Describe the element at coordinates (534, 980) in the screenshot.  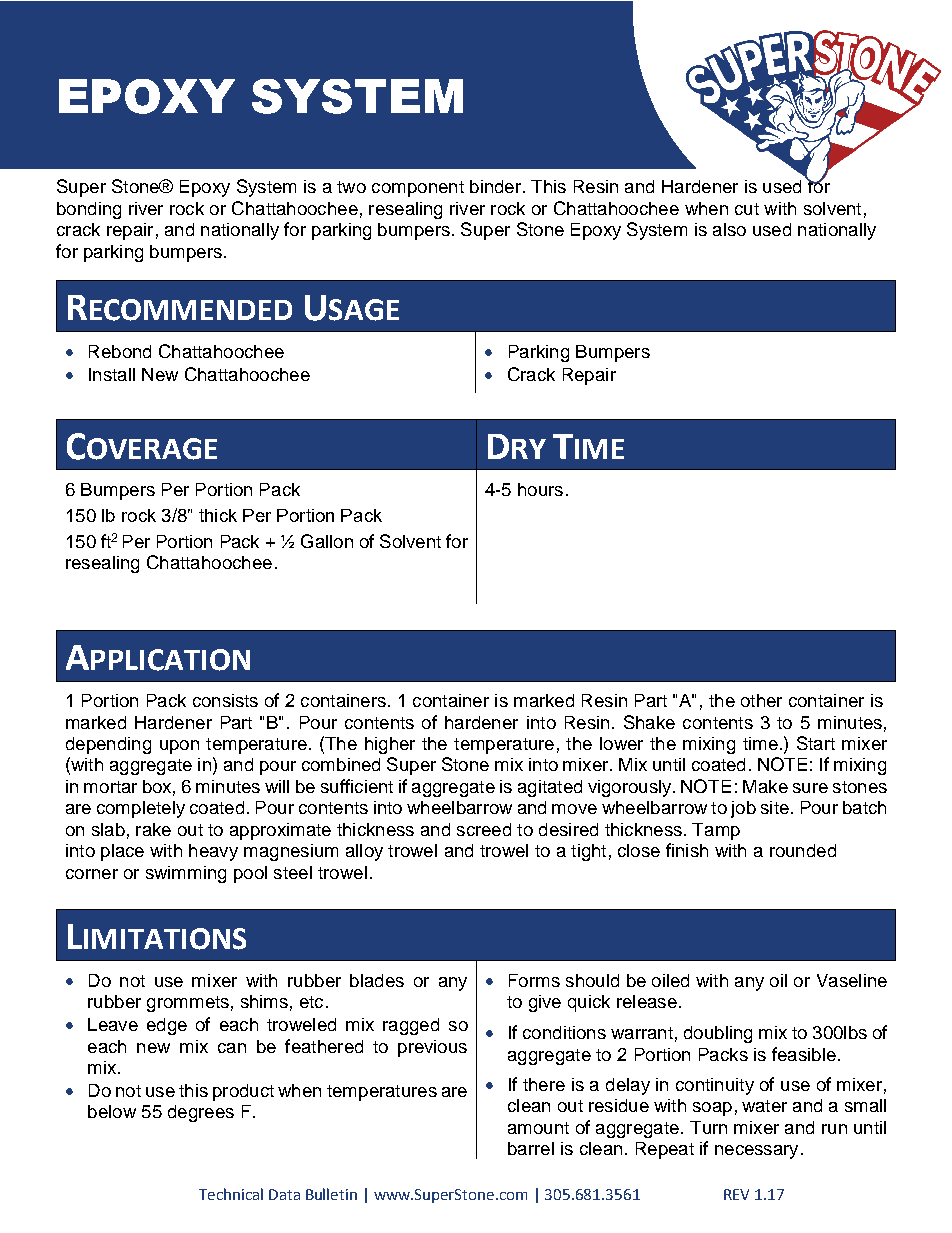
I see `Forms` at that location.
